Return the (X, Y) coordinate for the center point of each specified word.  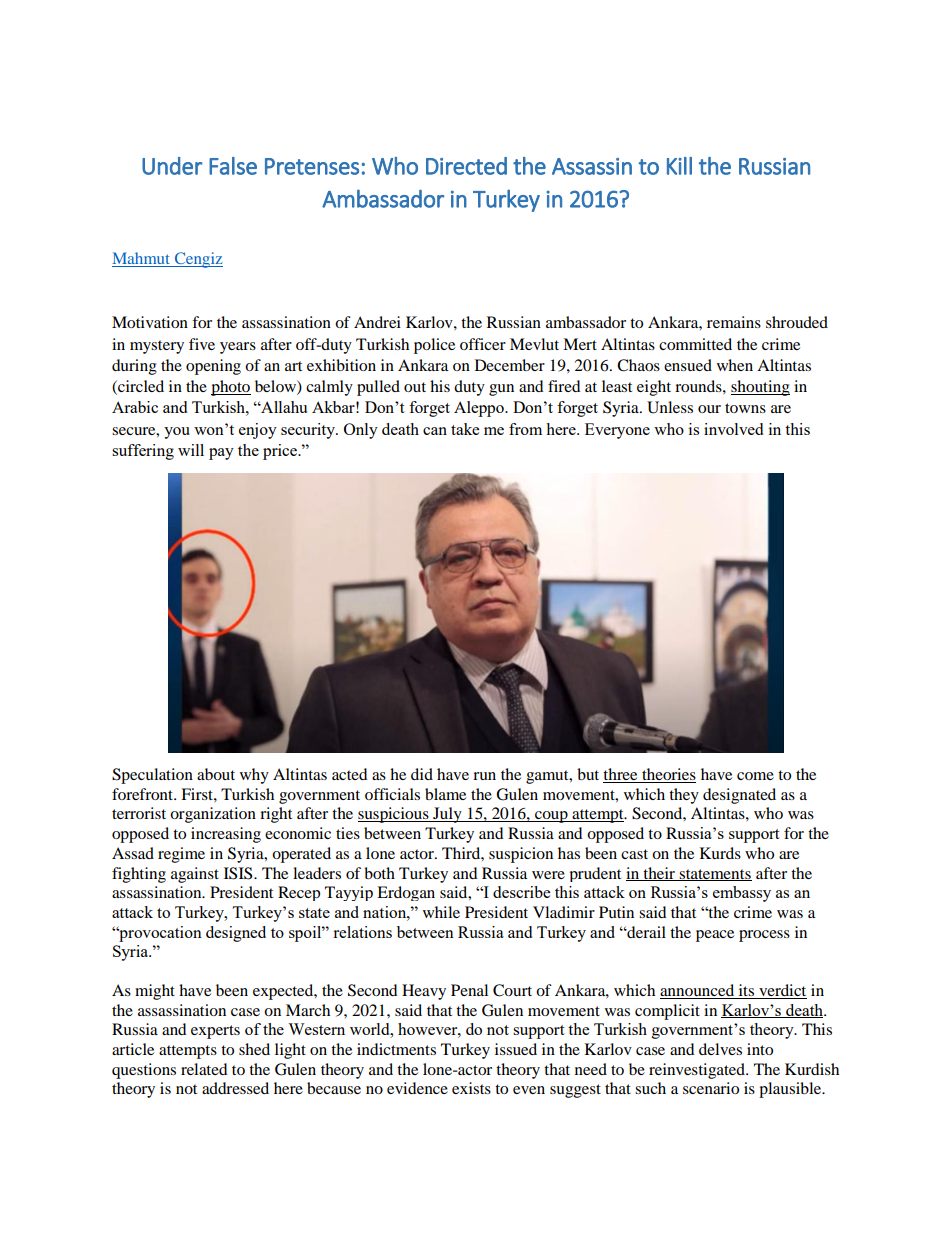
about (216, 774)
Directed (466, 166)
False (233, 166)
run (484, 776)
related (204, 1069)
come (755, 776)
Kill (679, 166)
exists (471, 1088)
